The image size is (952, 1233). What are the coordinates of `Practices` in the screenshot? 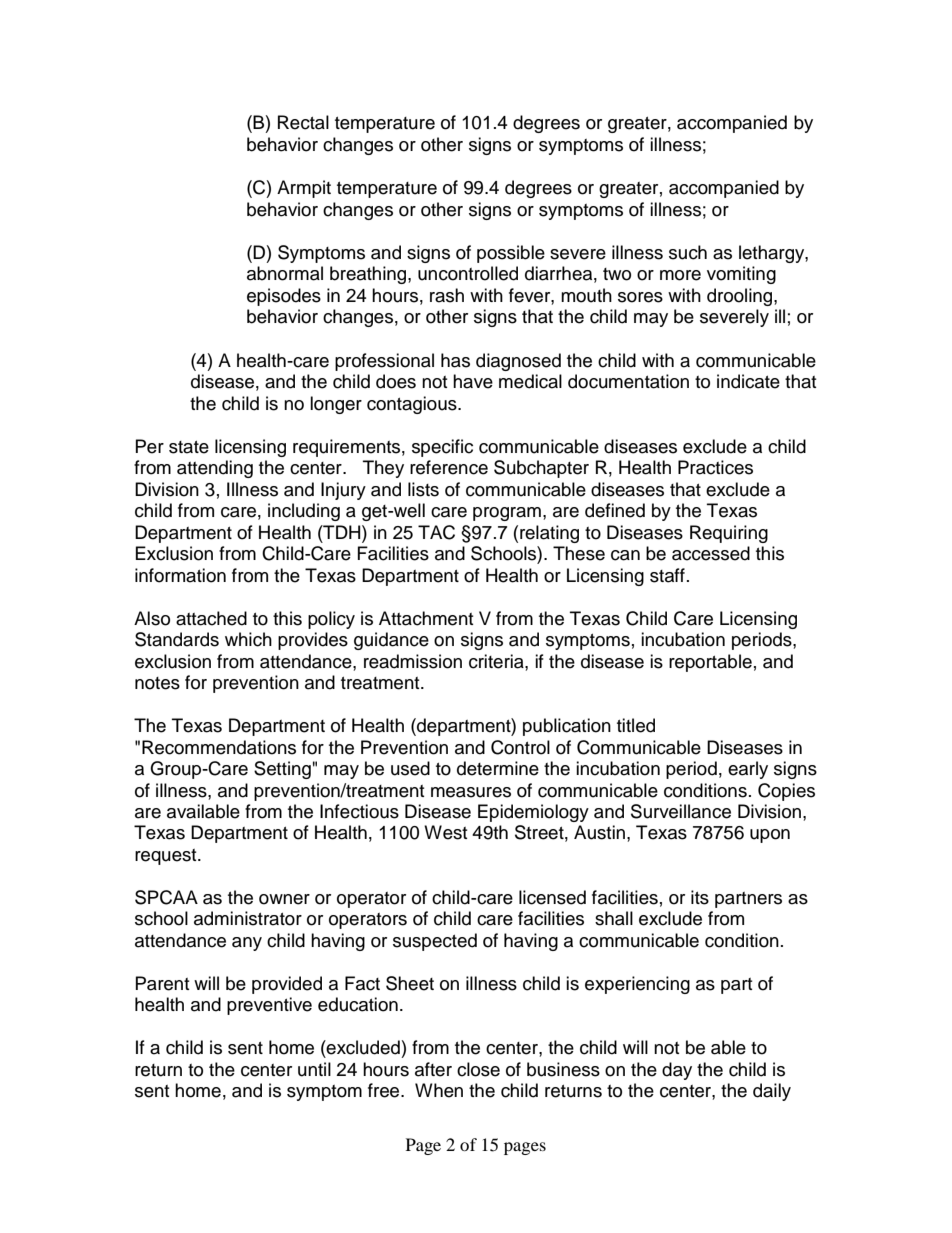 It's located at (715, 467).
